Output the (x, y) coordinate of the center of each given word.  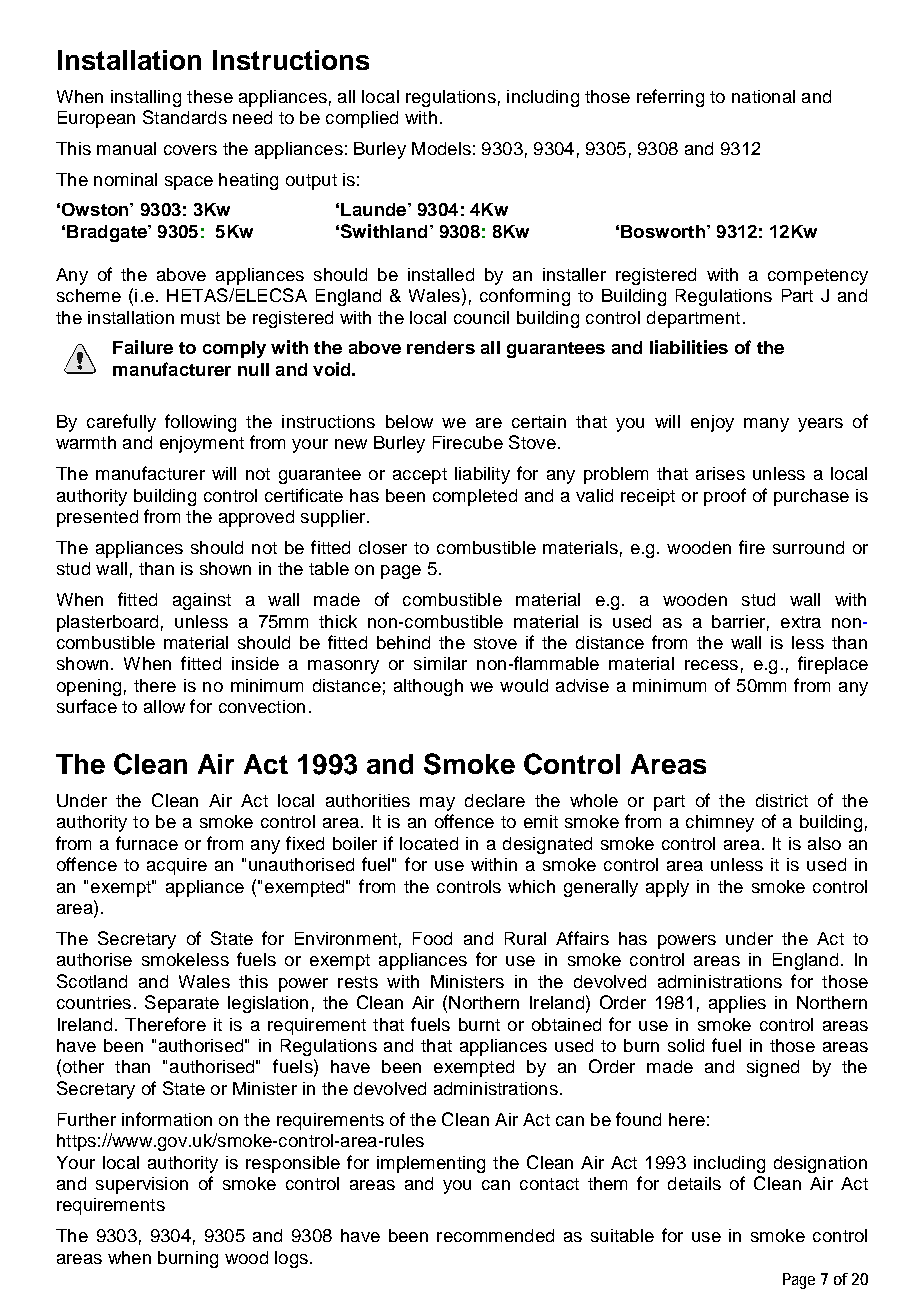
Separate (182, 1004)
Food (432, 938)
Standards (185, 117)
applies (737, 1004)
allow (164, 706)
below (409, 421)
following (200, 423)
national (763, 96)
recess (711, 665)
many (766, 425)
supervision (142, 1185)
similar (440, 663)
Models (441, 148)
